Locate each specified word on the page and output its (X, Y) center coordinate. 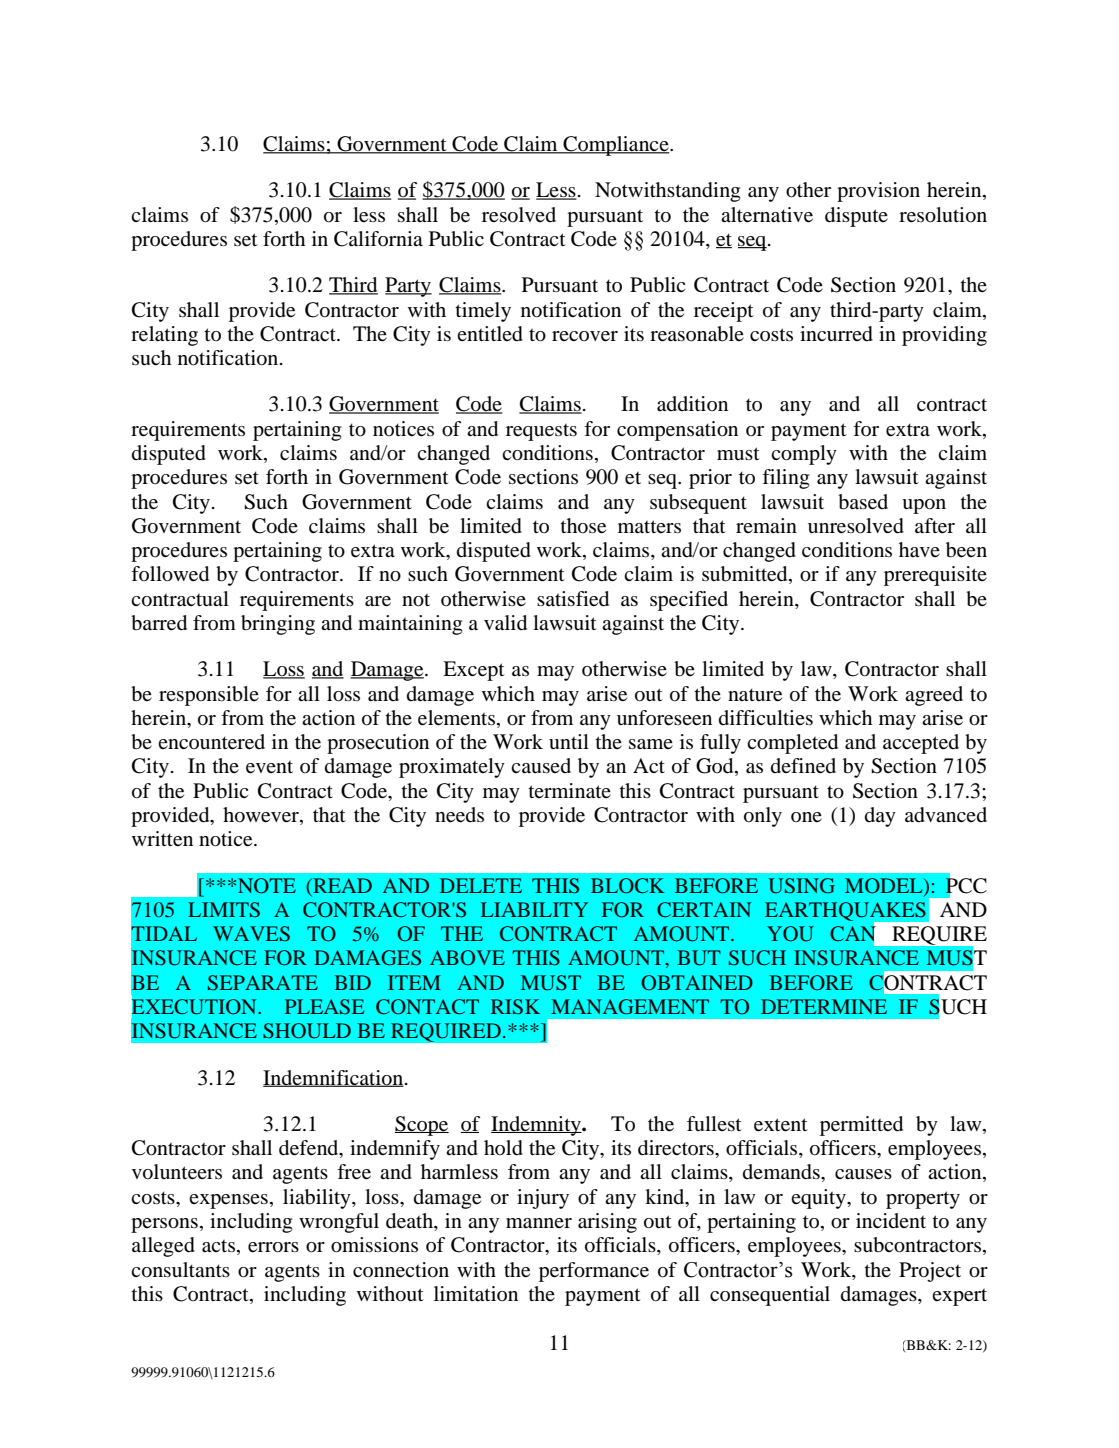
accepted (921, 744)
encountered (211, 742)
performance (594, 1272)
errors (273, 1247)
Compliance (616, 146)
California (378, 239)
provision (878, 192)
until (569, 741)
